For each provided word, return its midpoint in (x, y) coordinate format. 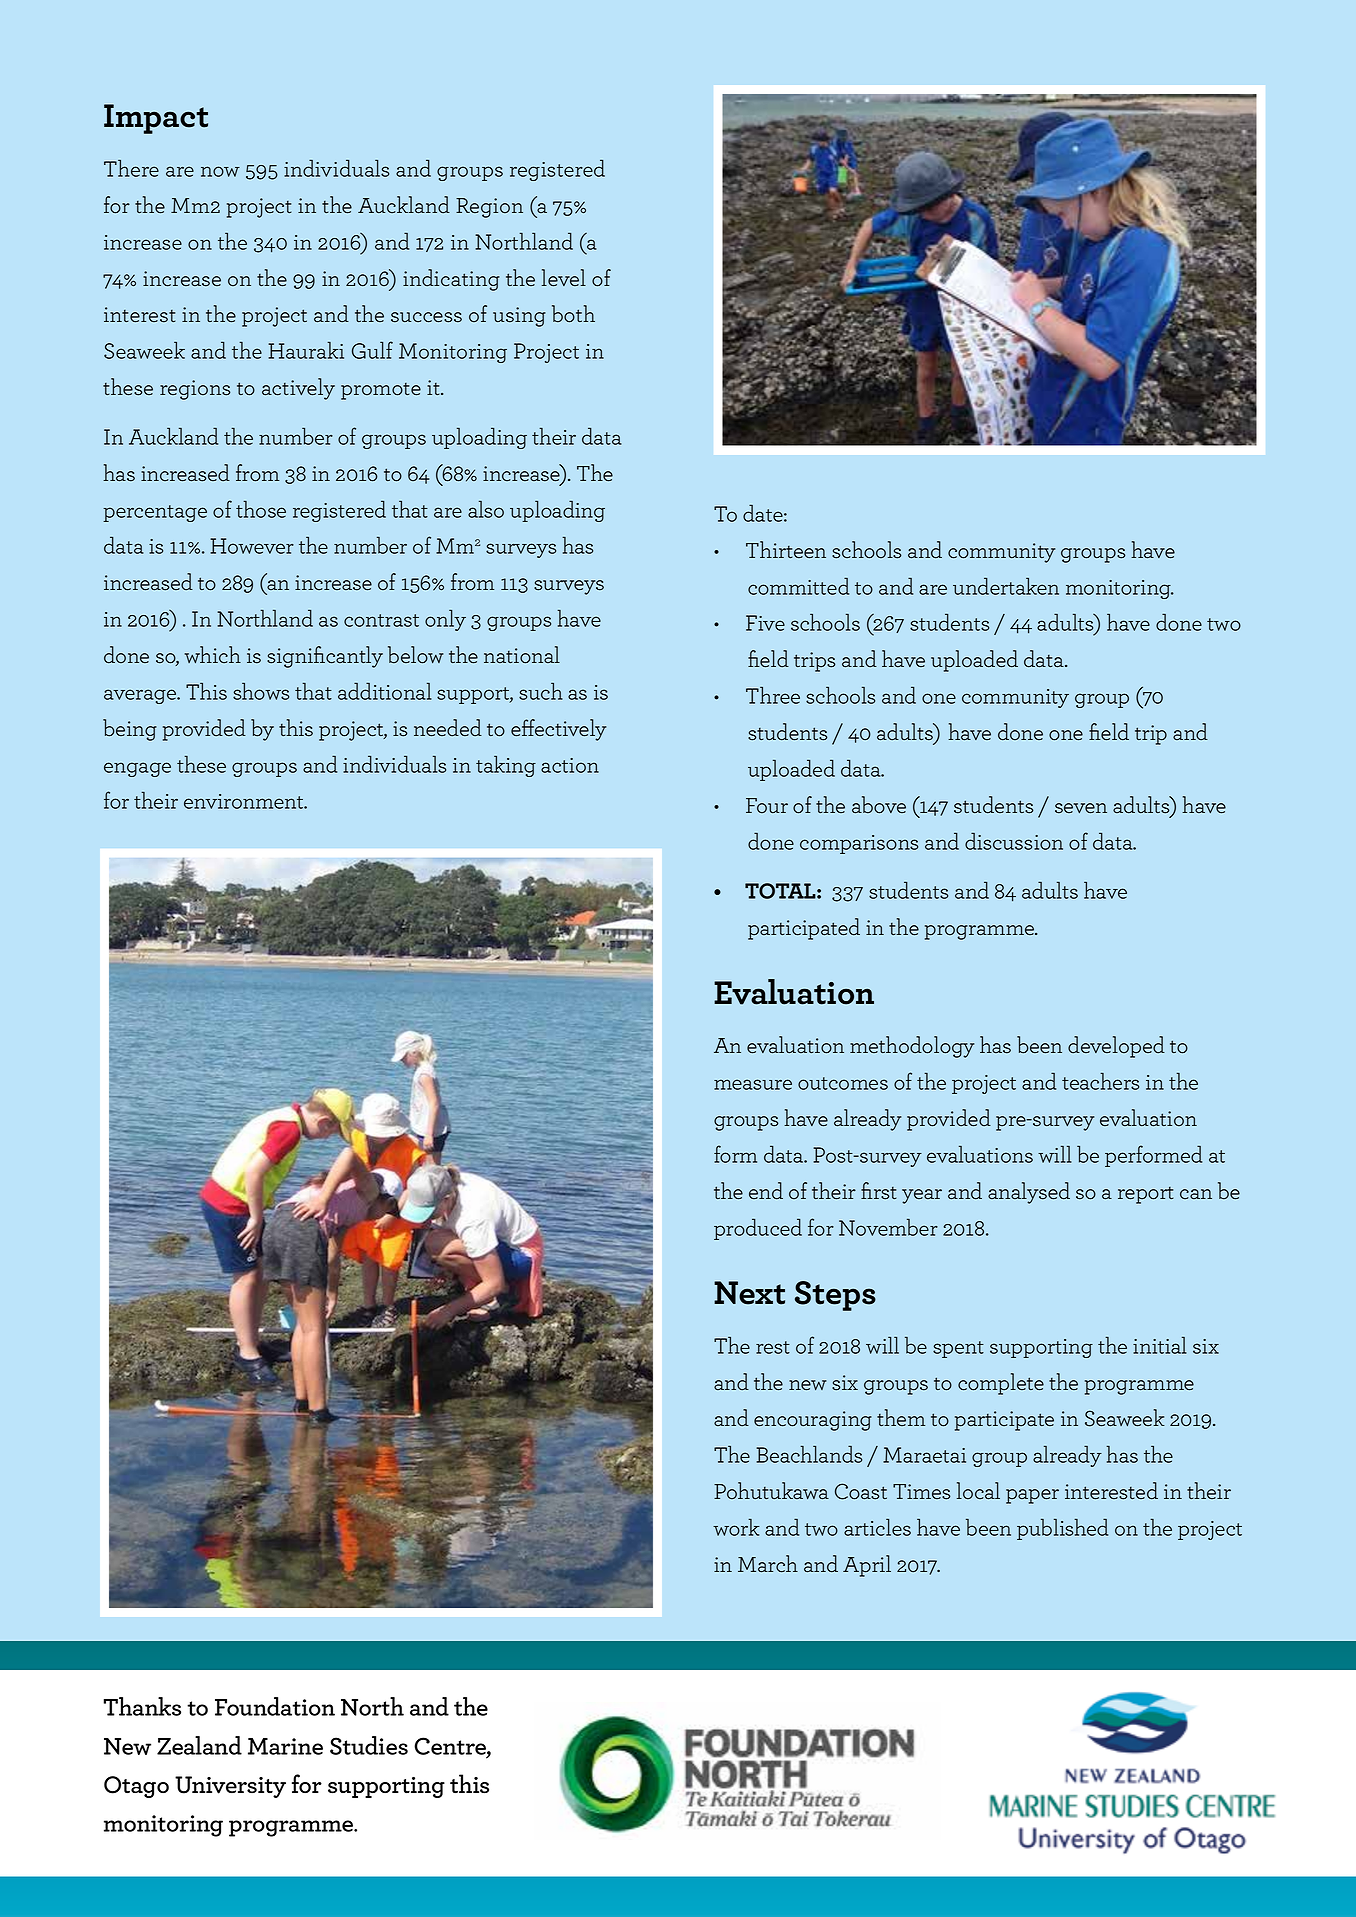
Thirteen (786, 550)
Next (749, 1293)
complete (1001, 1384)
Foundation (275, 1706)
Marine (285, 1746)
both (573, 314)
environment (245, 801)
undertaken (1006, 586)
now (220, 171)
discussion (1014, 841)
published (1062, 1529)
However (252, 546)
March (768, 1564)
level (564, 278)
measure (753, 1084)
